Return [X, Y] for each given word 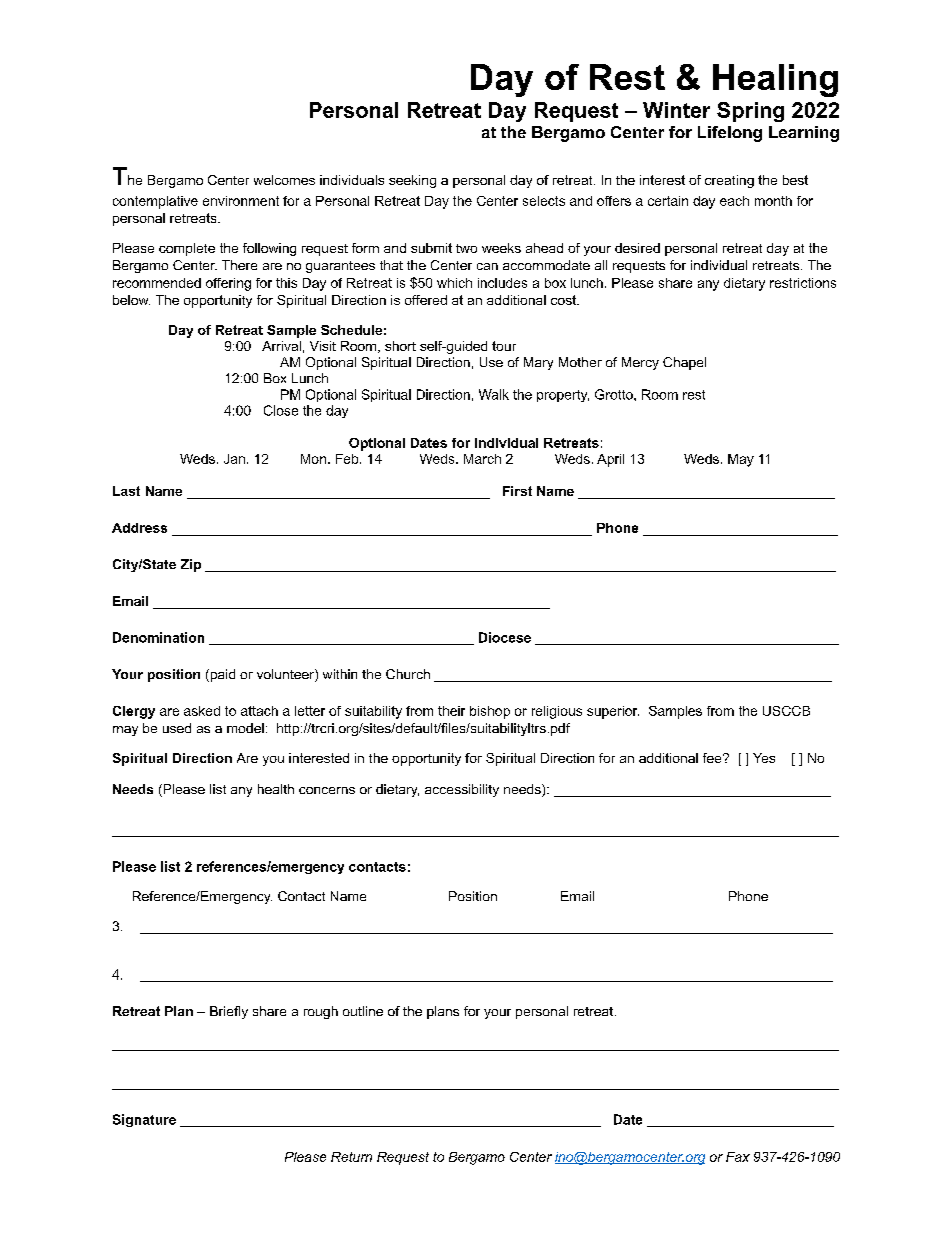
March [482, 459]
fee [713, 758]
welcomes [284, 180]
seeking [412, 181]
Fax [738, 1157]
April [610, 460]
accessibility [462, 790]
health [276, 789]
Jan [234, 459]
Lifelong [730, 134]
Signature [144, 1120]
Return [351, 1157]
